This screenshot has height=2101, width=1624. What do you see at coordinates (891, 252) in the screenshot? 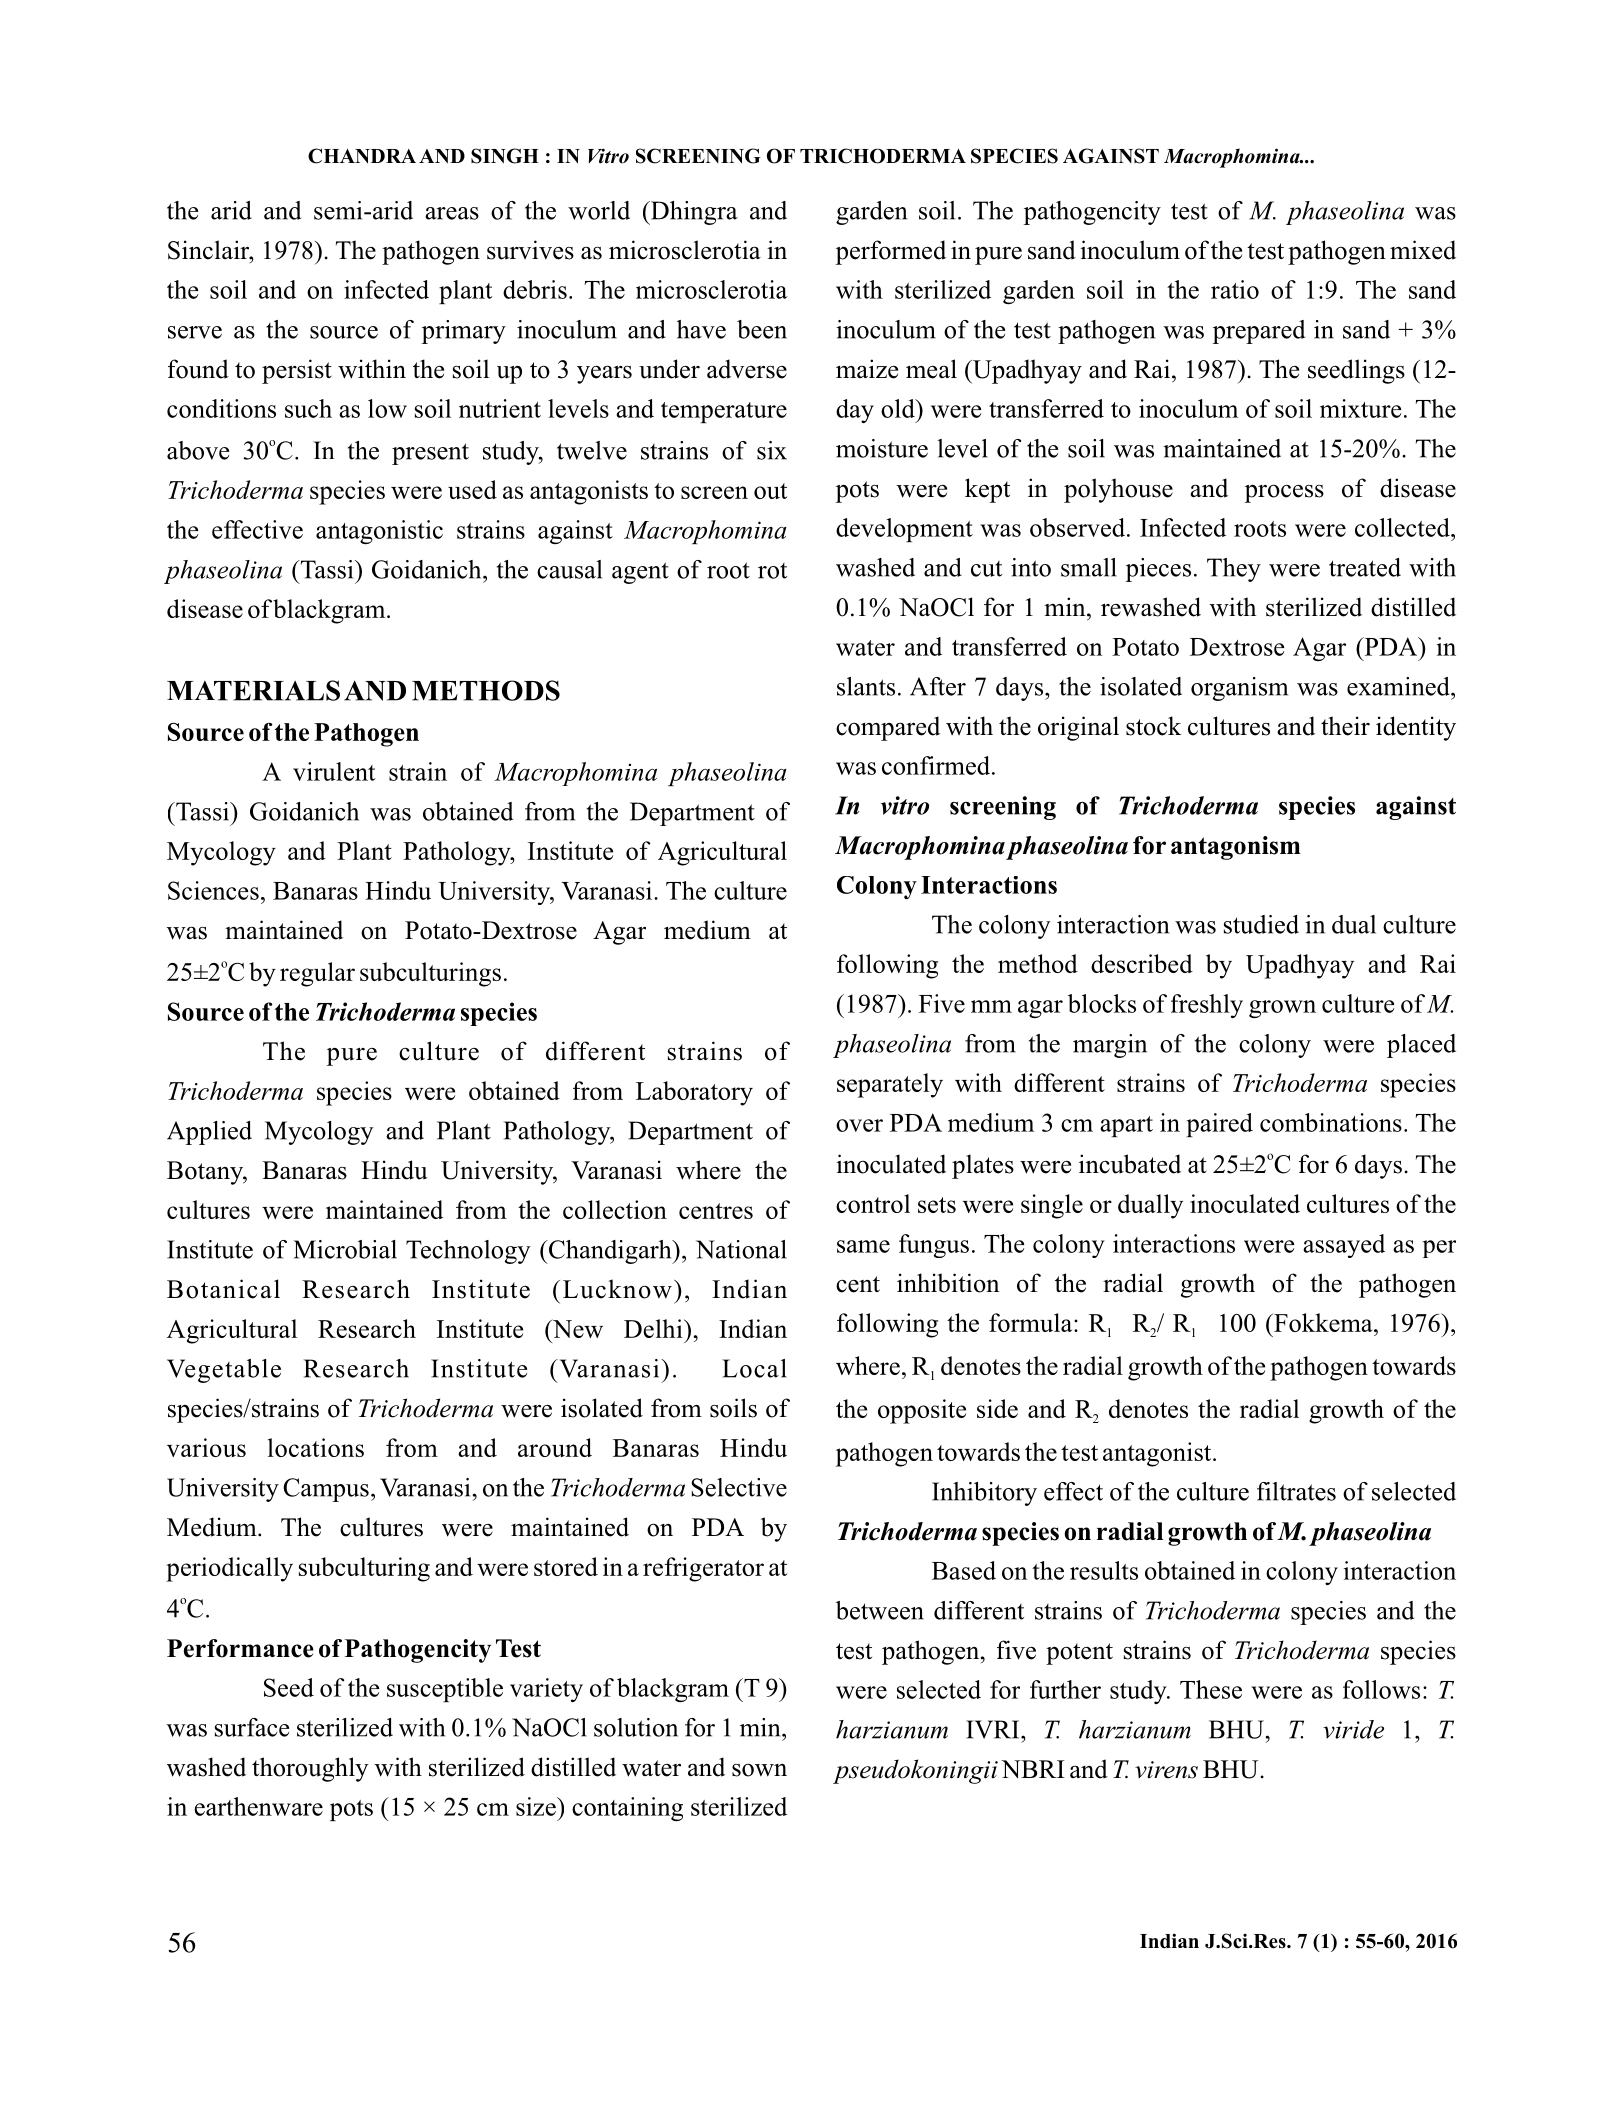
I see `performed` at bounding box center [891, 252].
